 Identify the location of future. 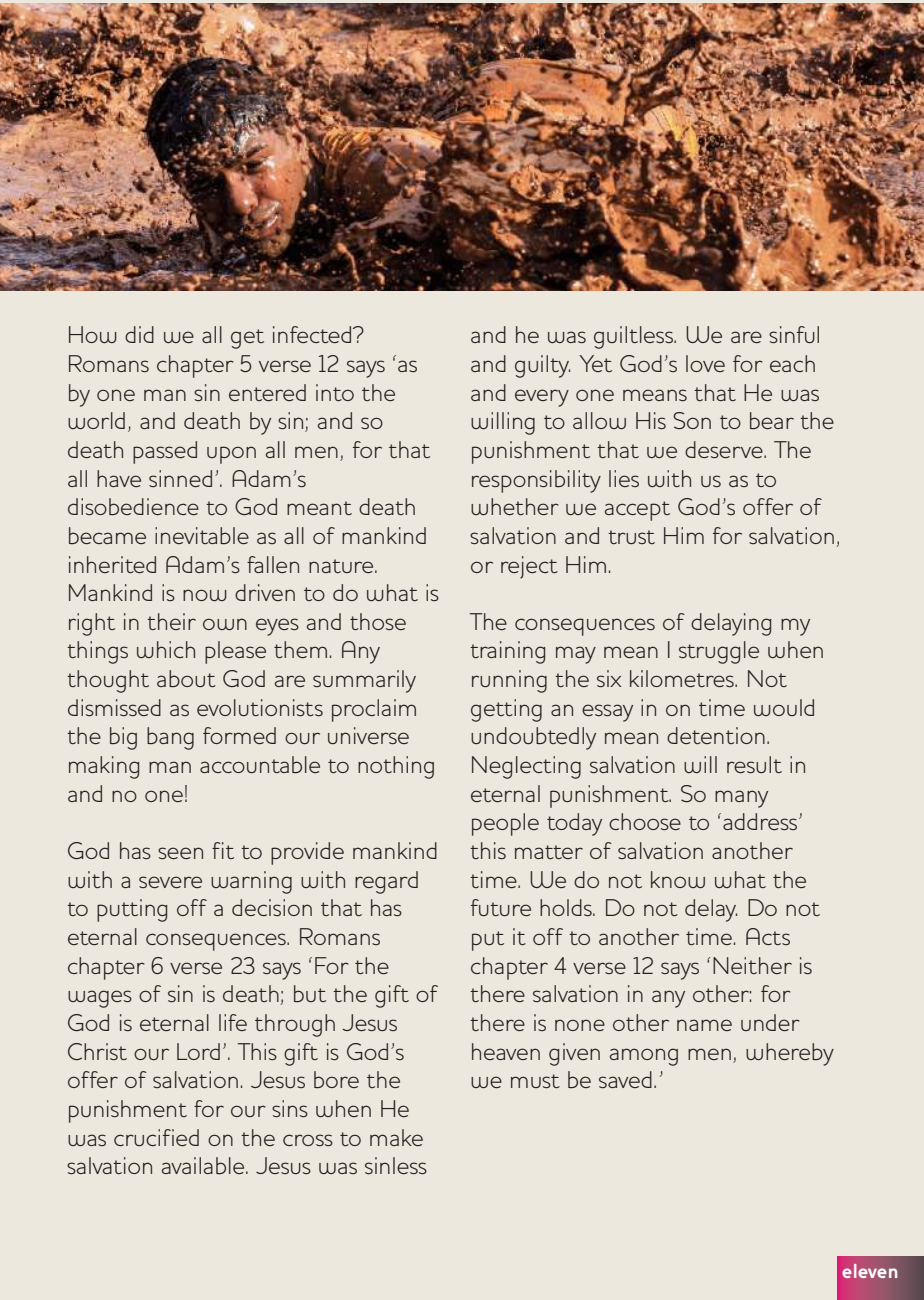
(501, 907).
